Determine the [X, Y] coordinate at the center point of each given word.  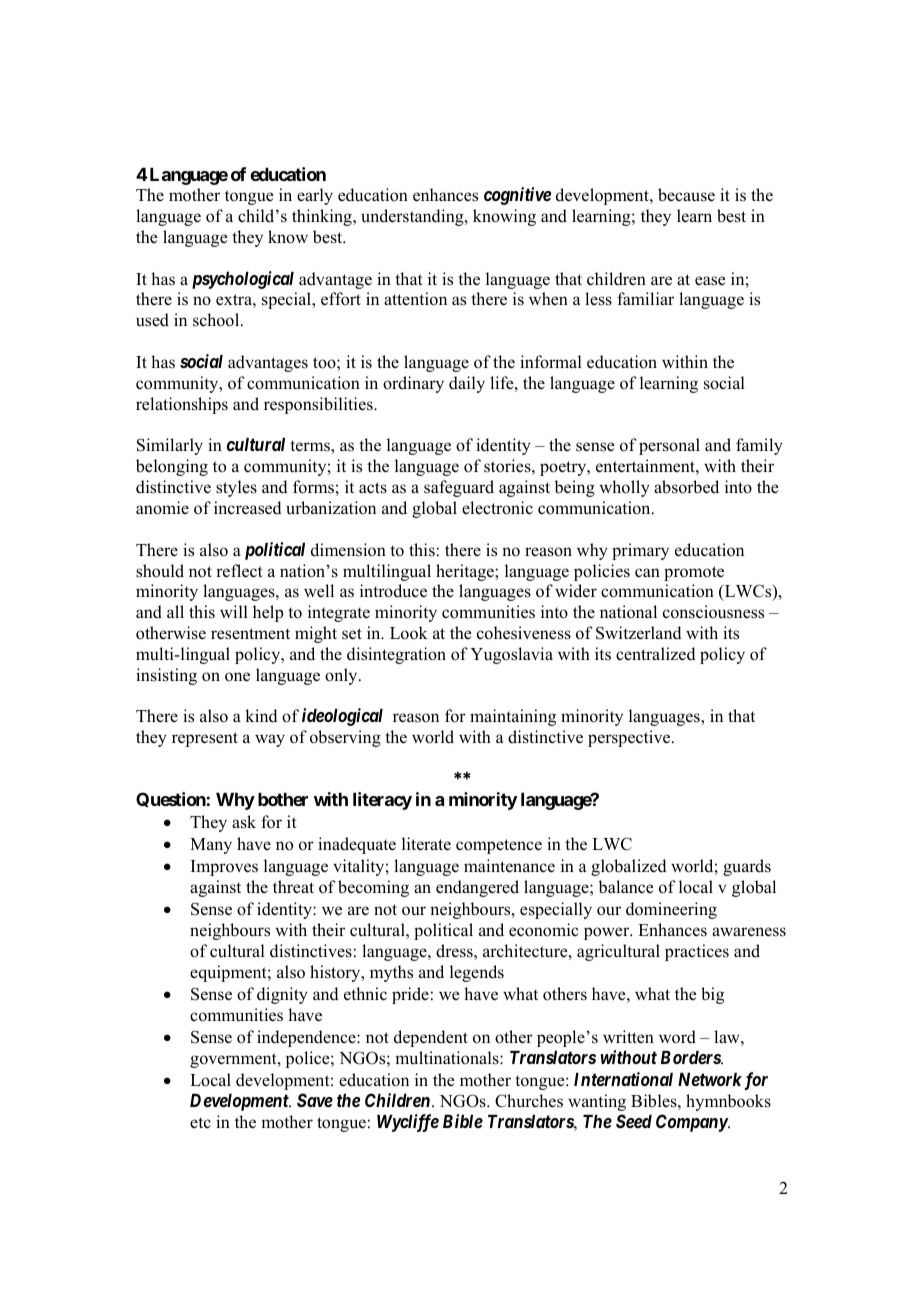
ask [244, 822]
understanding [413, 217]
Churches [529, 1101]
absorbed [686, 487]
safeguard [459, 488]
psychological [243, 280]
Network [710, 1079]
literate [426, 844]
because [686, 195]
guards [747, 867]
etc [200, 1123]
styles [236, 488]
